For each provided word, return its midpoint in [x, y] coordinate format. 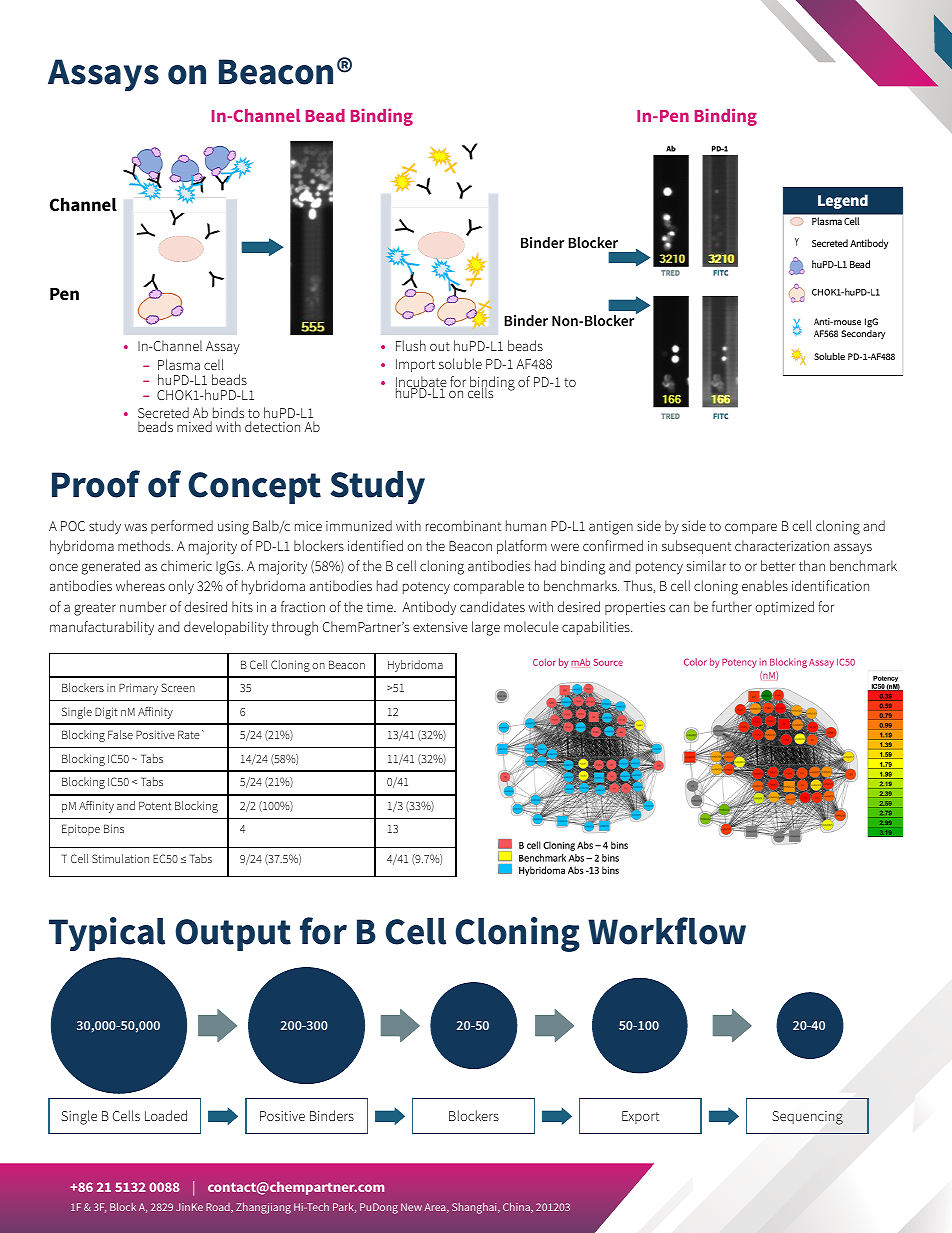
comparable [488, 587]
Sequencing [807, 1118]
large [486, 628]
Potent [155, 805]
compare [751, 528]
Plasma [179, 364]
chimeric [186, 565]
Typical [107, 934]
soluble [460, 363]
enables [765, 585]
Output [233, 935]
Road [219, 1208]
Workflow [667, 931]
